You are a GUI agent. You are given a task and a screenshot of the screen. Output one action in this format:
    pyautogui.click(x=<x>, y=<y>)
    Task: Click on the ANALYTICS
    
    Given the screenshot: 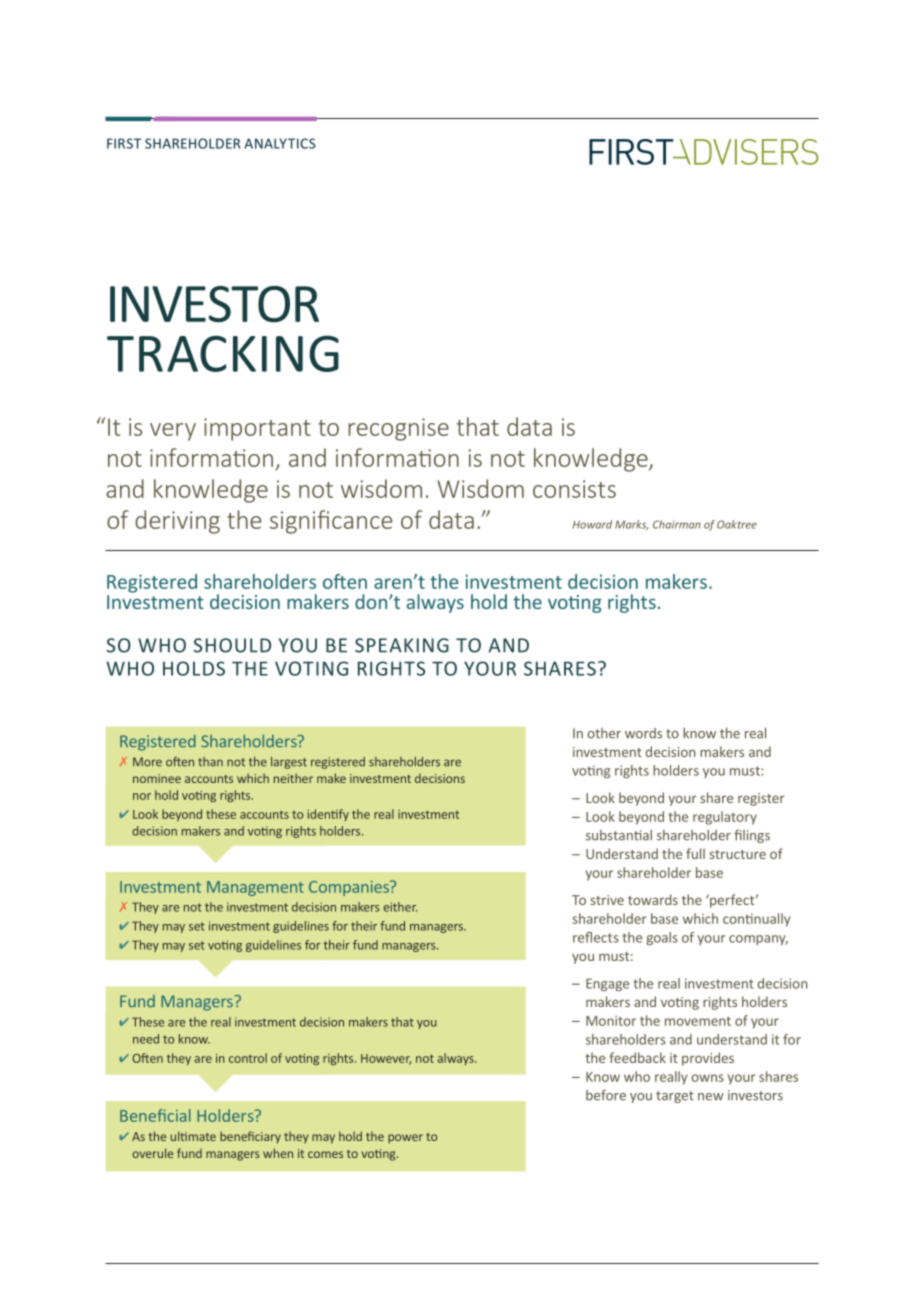 What is the action you would take?
    pyautogui.click(x=280, y=143)
